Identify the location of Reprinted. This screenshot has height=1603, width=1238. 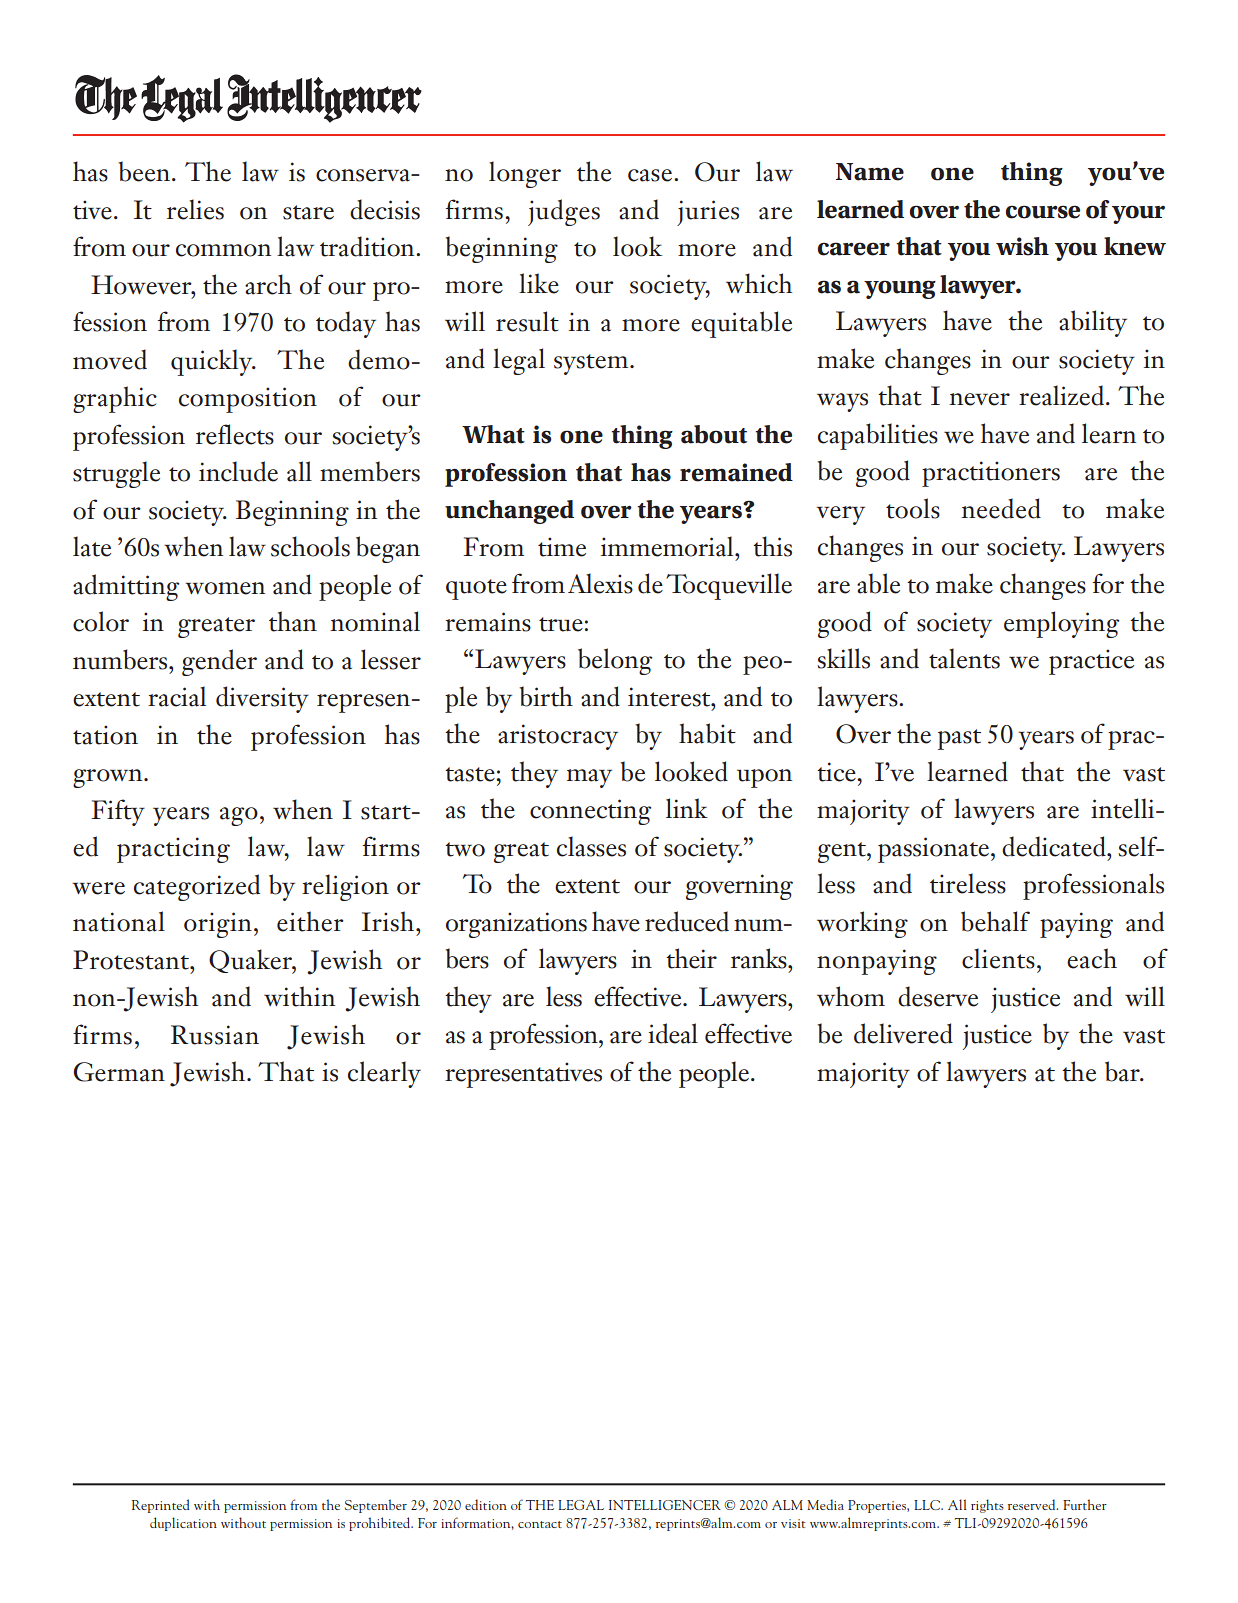
(160, 1506).
